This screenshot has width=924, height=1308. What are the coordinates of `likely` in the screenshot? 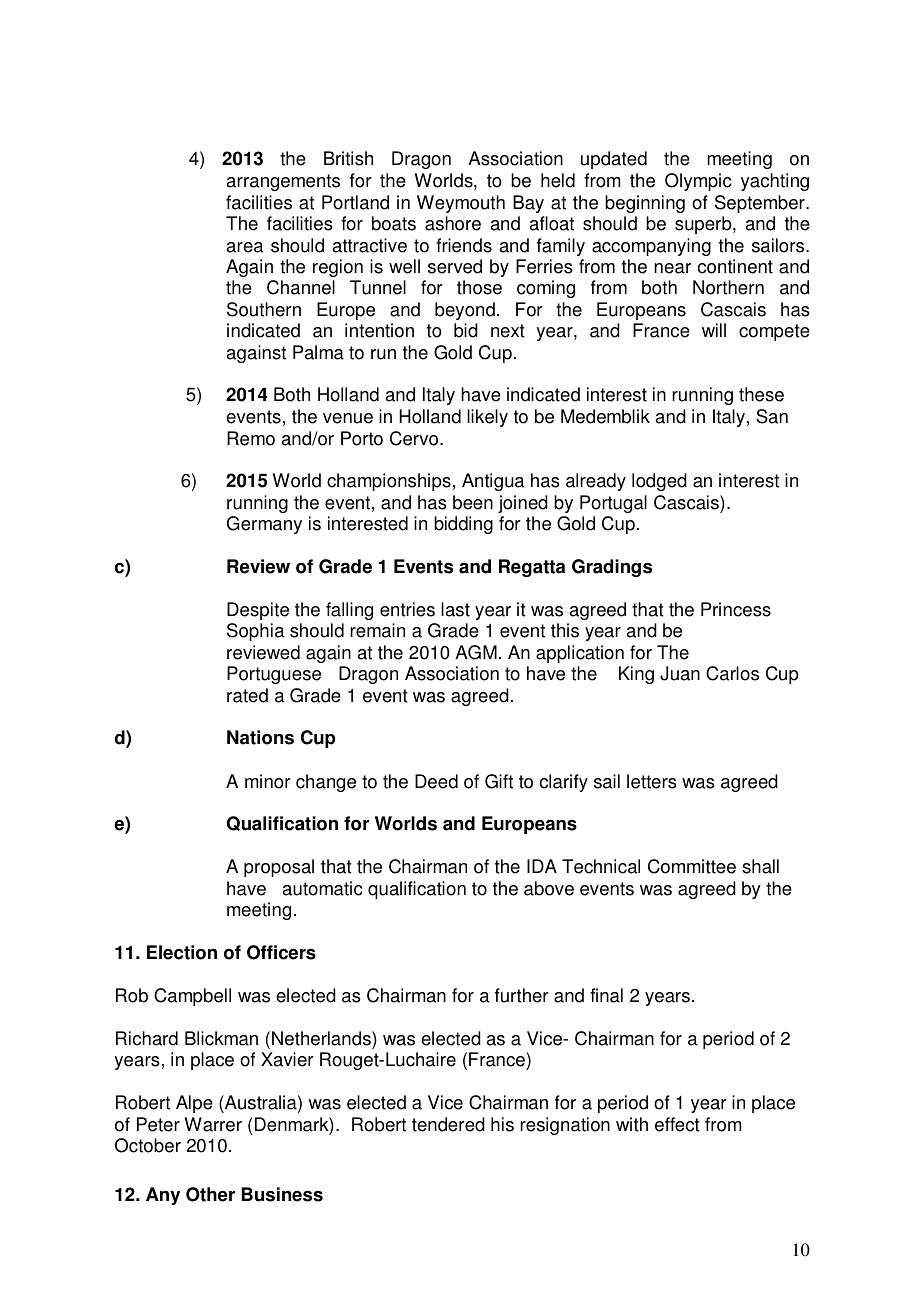 It's located at (487, 418).
